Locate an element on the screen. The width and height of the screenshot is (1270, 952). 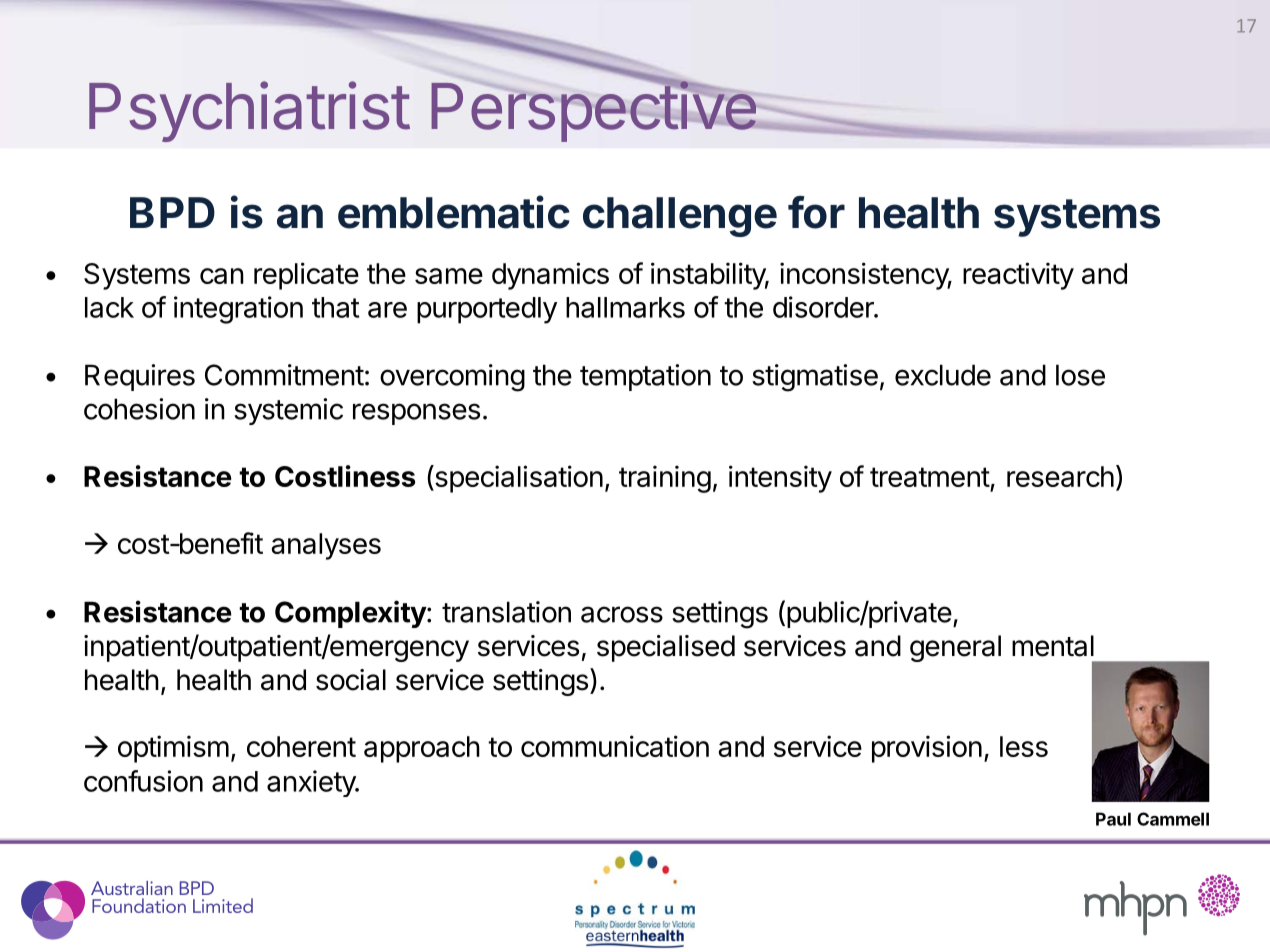
Perspective is located at coordinates (594, 111).
